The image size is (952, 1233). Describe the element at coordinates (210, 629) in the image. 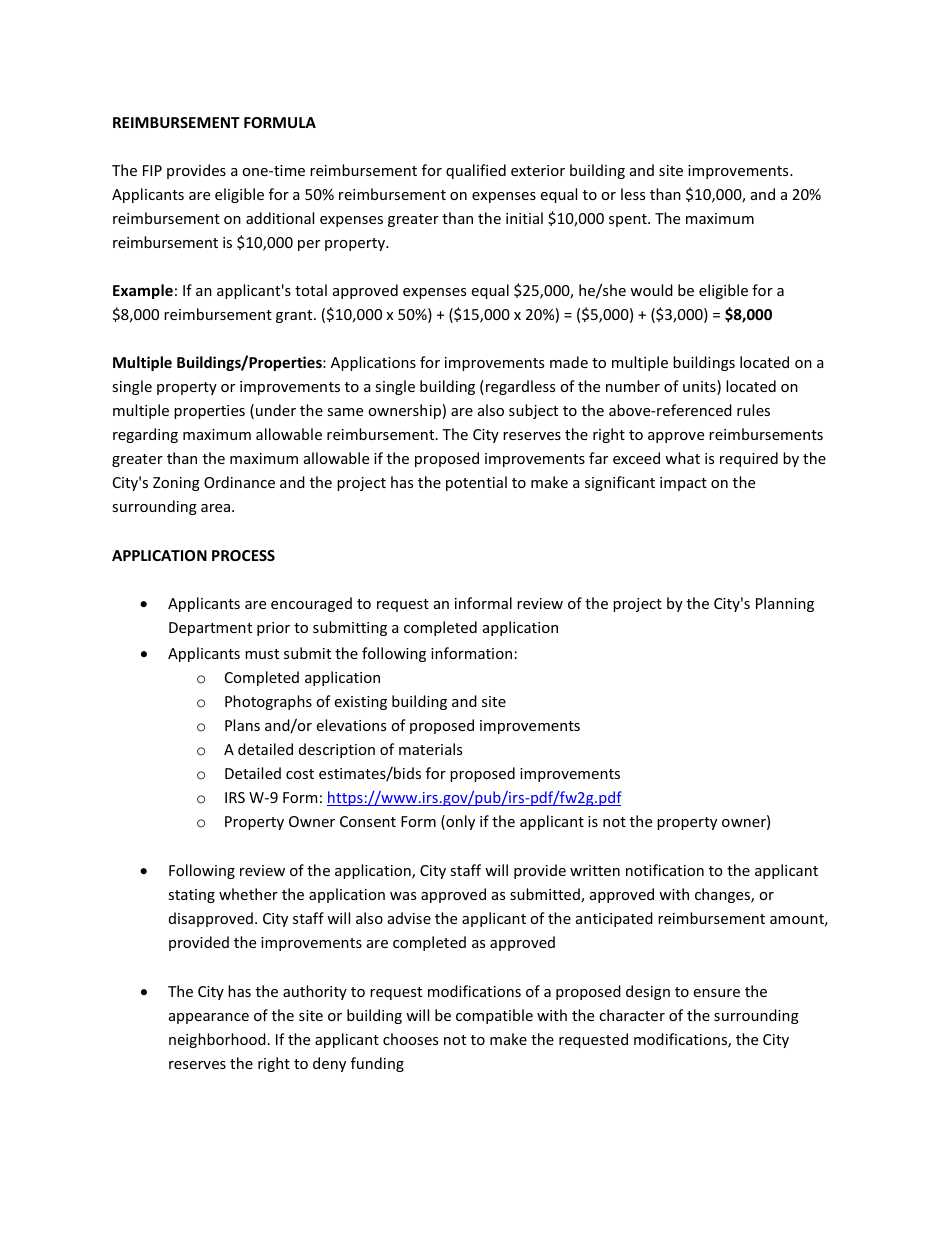

I see `Department` at that location.
